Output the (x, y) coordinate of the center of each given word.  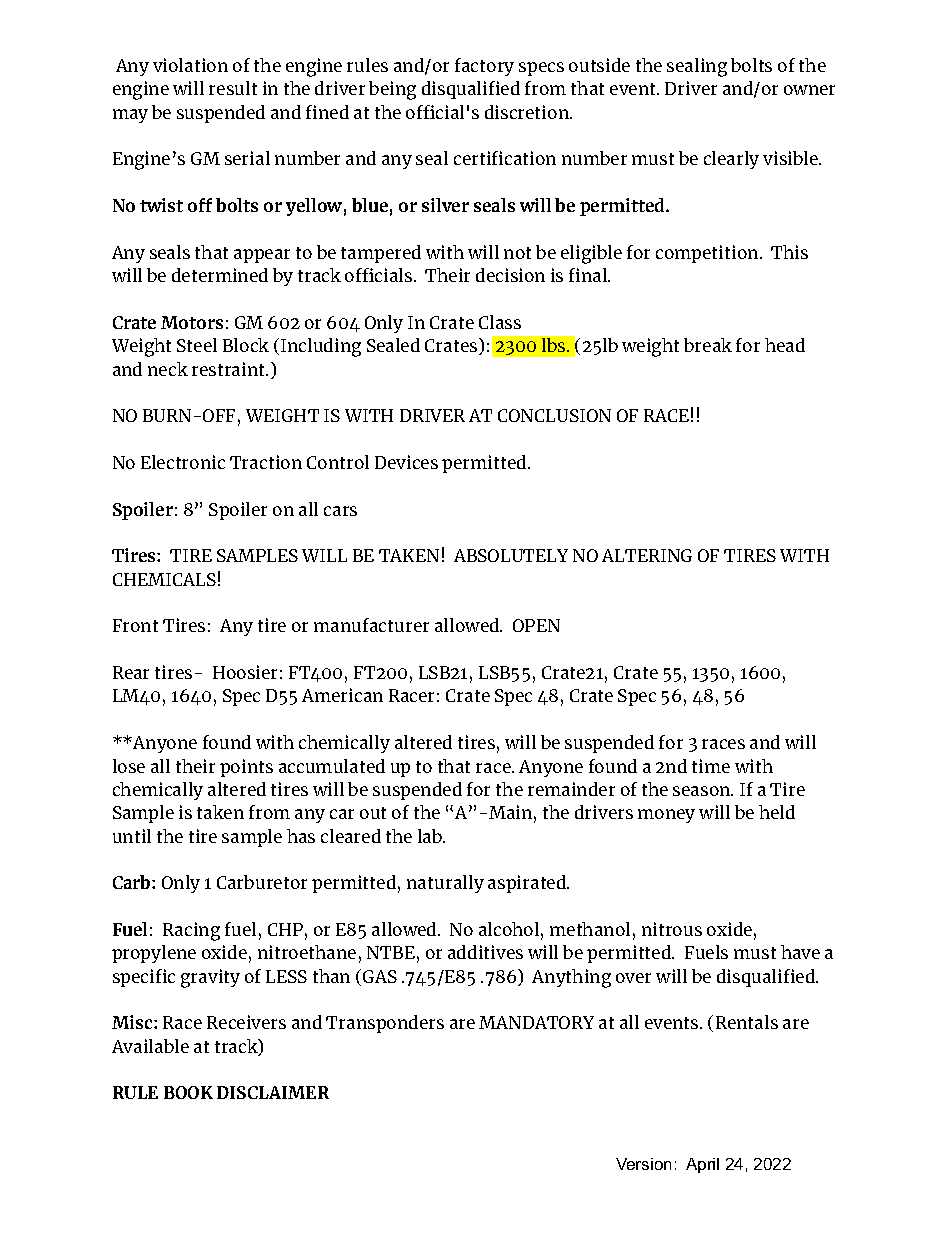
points (246, 768)
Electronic (183, 462)
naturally (445, 884)
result (233, 88)
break (708, 345)
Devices (406, 462)
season (703, 791)
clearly (731, 160)
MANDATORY (536, 1022)
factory (484, 67)
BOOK (188, 1092)
